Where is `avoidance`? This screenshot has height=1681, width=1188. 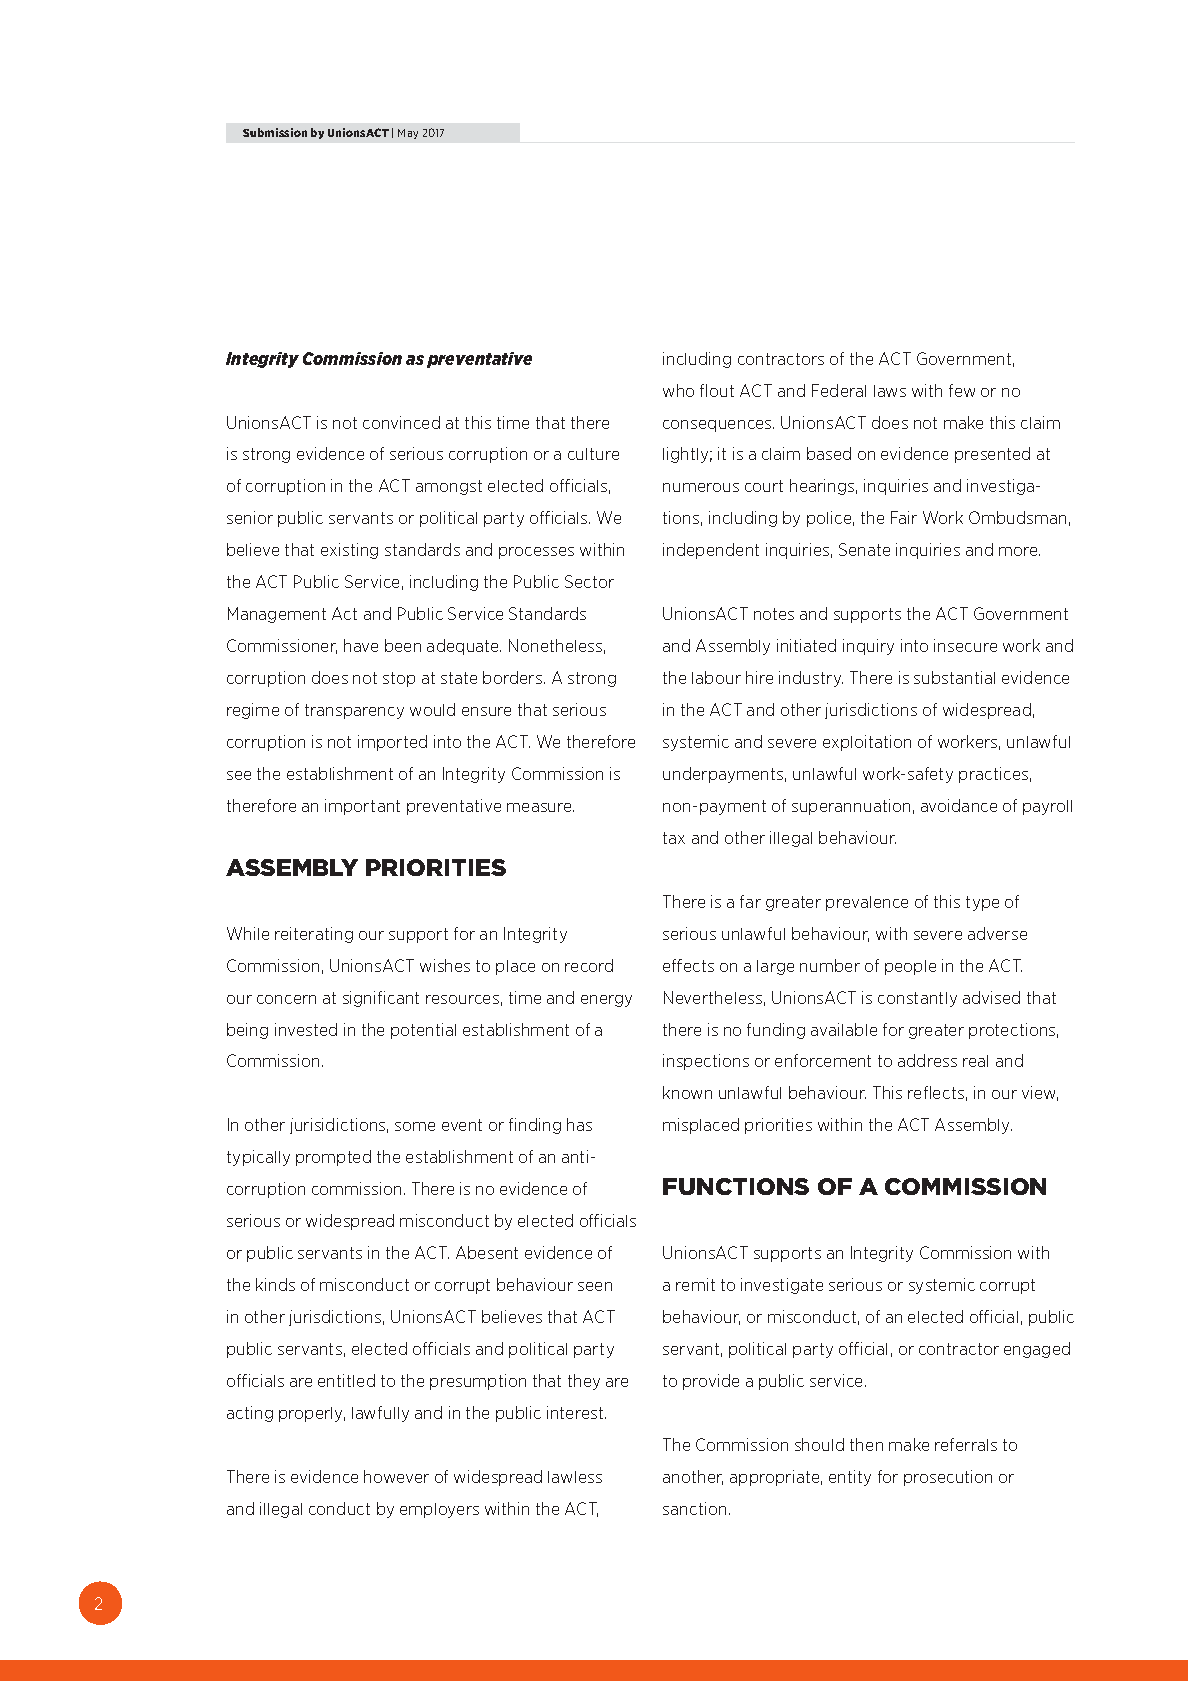
avoidance is located at coordinates (959, 805).
